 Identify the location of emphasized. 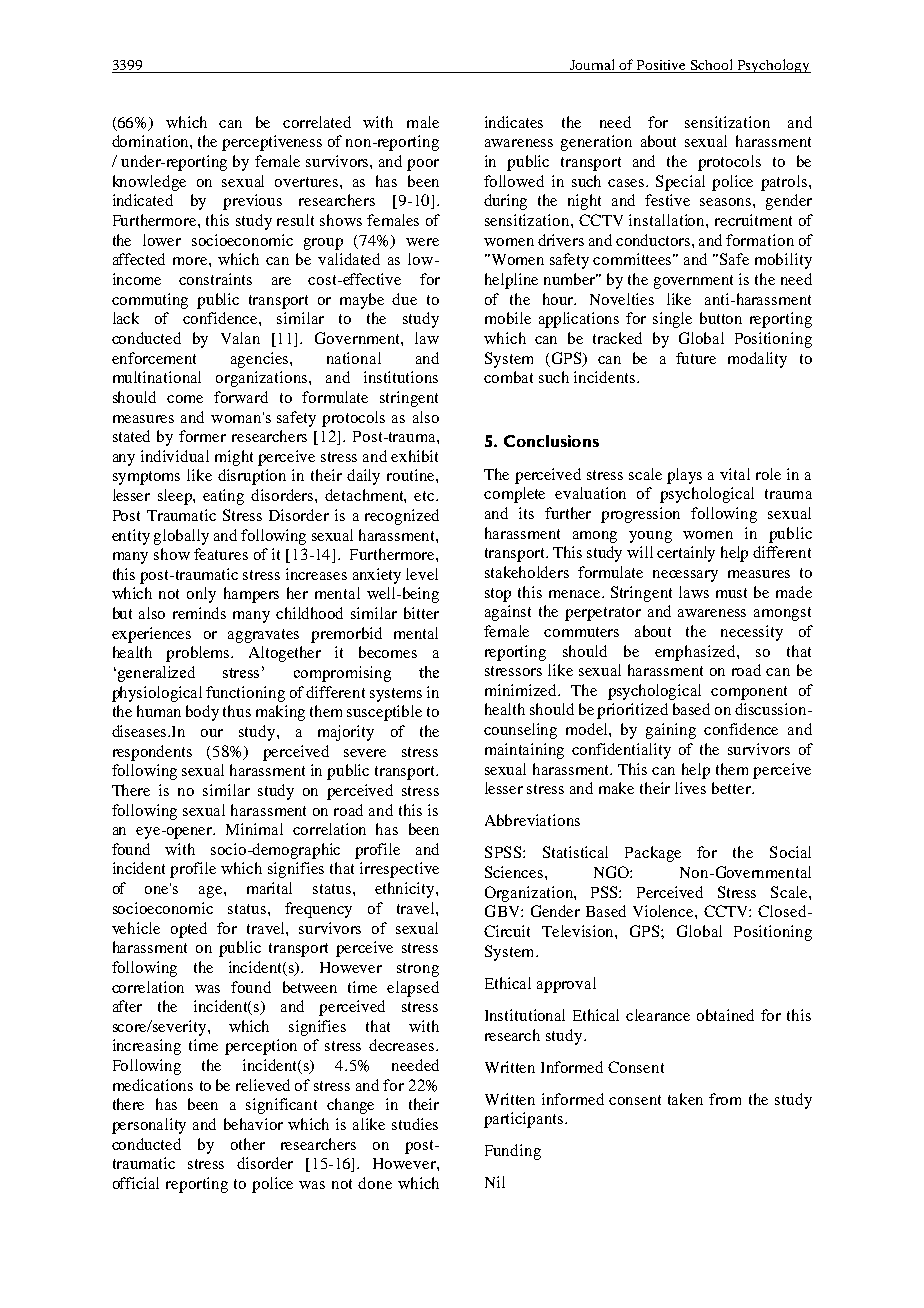
(696, 653).
